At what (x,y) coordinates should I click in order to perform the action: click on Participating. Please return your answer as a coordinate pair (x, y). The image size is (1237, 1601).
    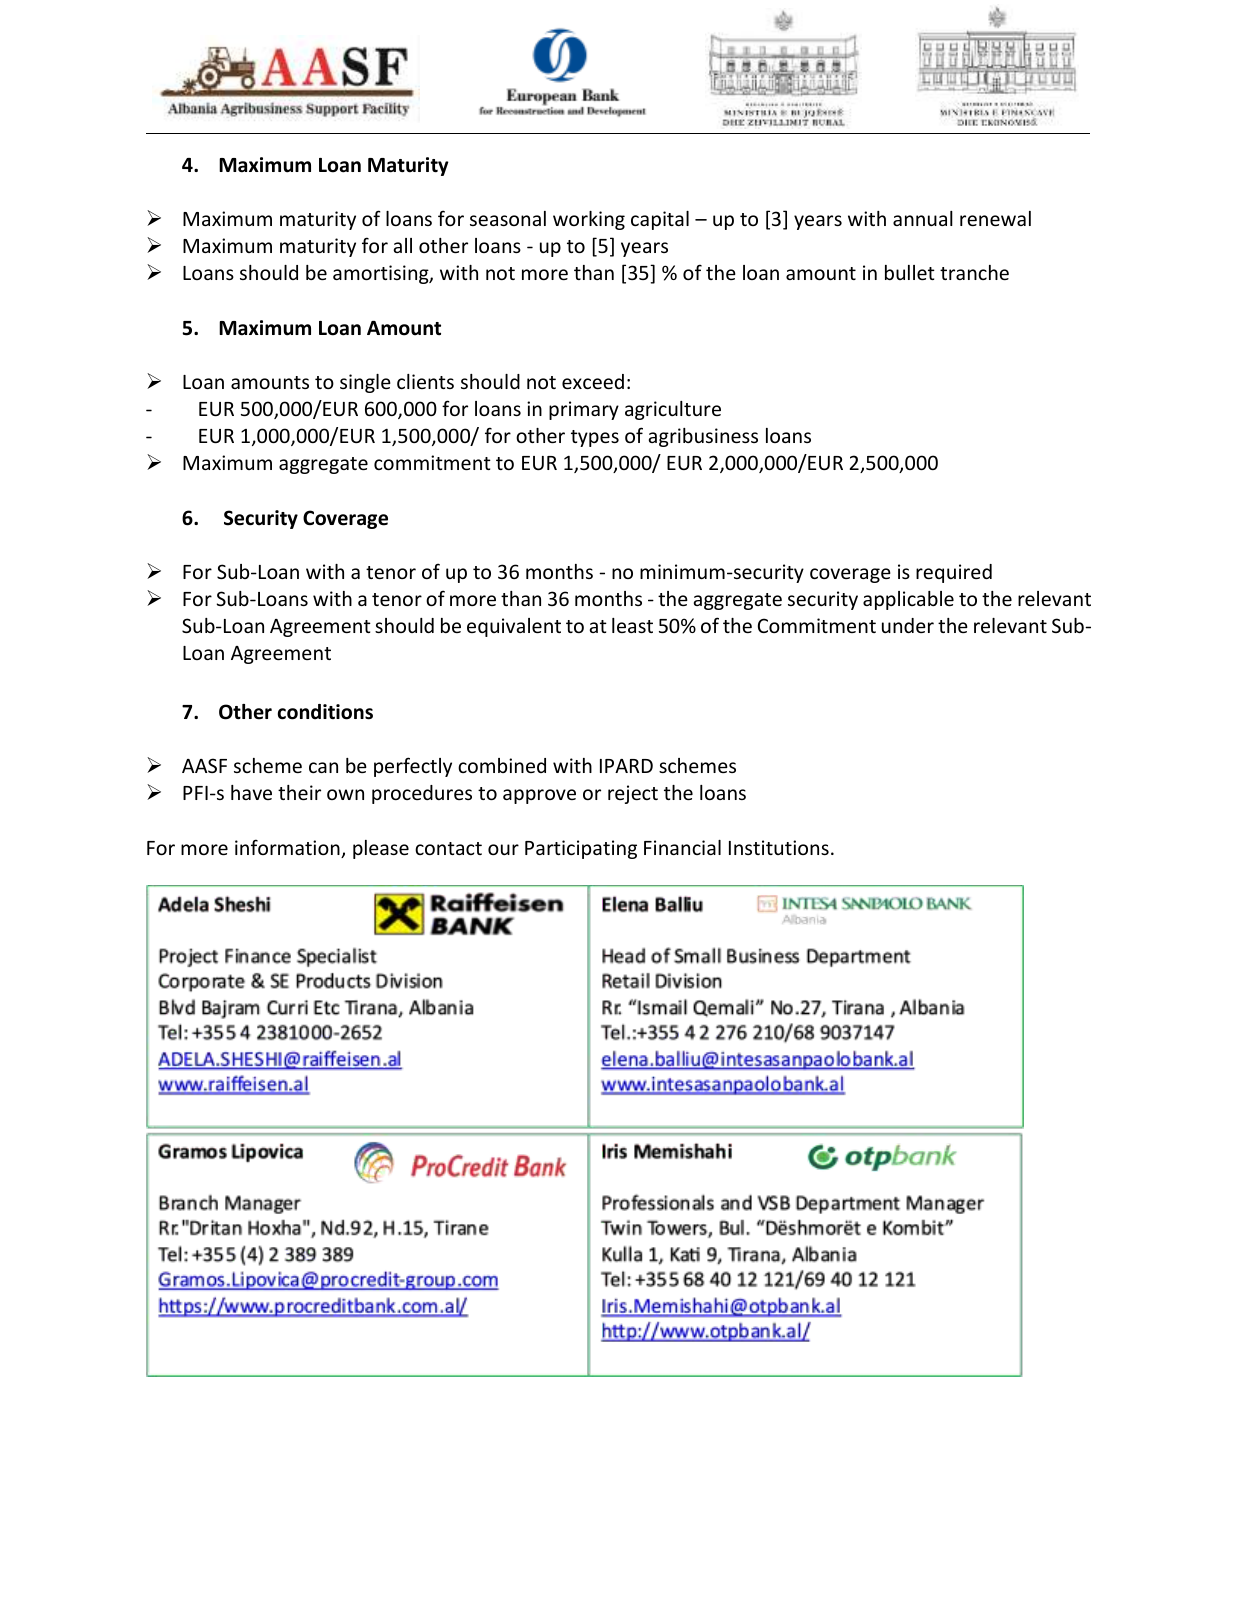
    Looking at the image, I should click on (581, 849).
